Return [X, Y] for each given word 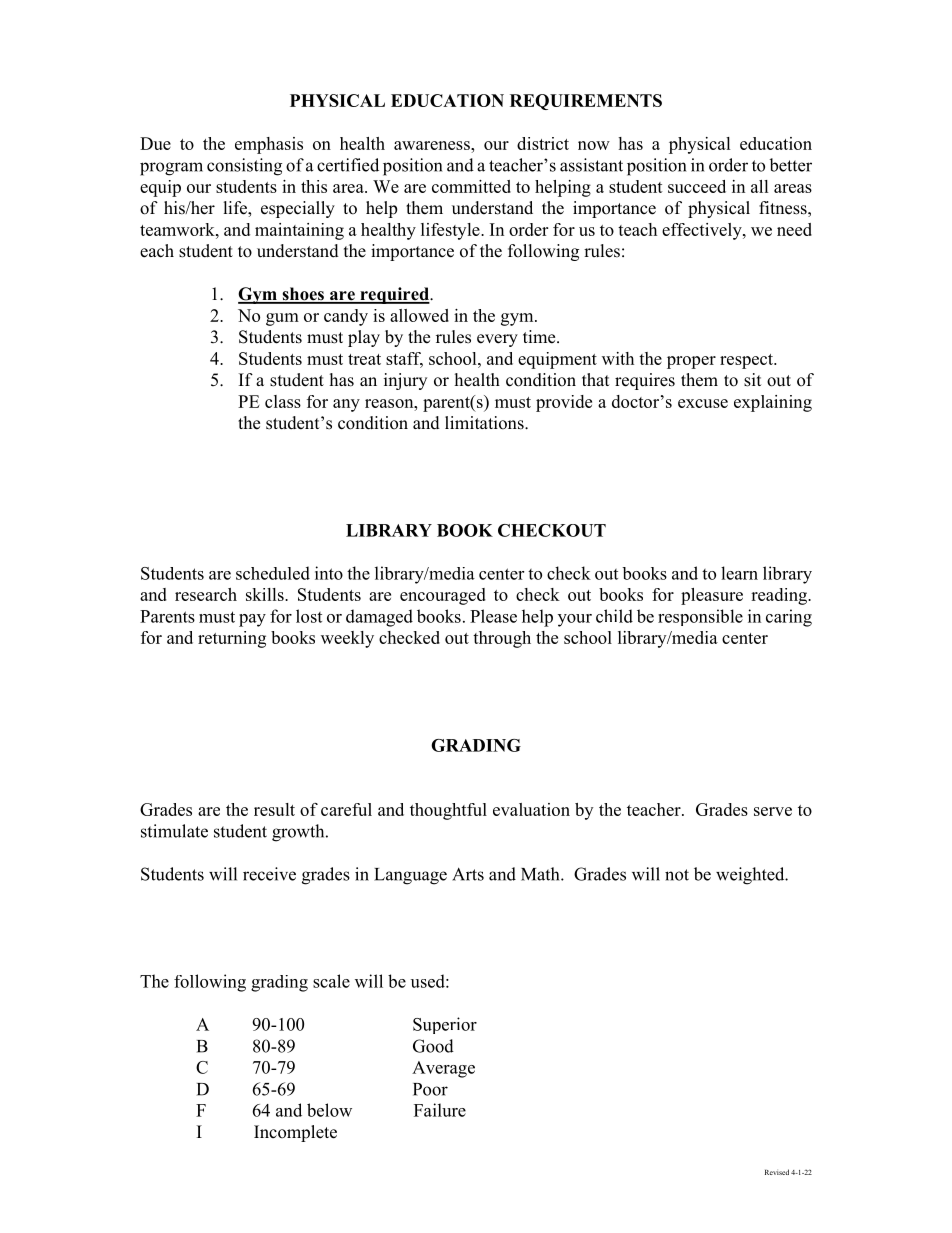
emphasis [269, 145]
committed [471, 186]
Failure [440, 1110]
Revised [777, 1172]
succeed [697, 186]
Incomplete [295, 1133]
